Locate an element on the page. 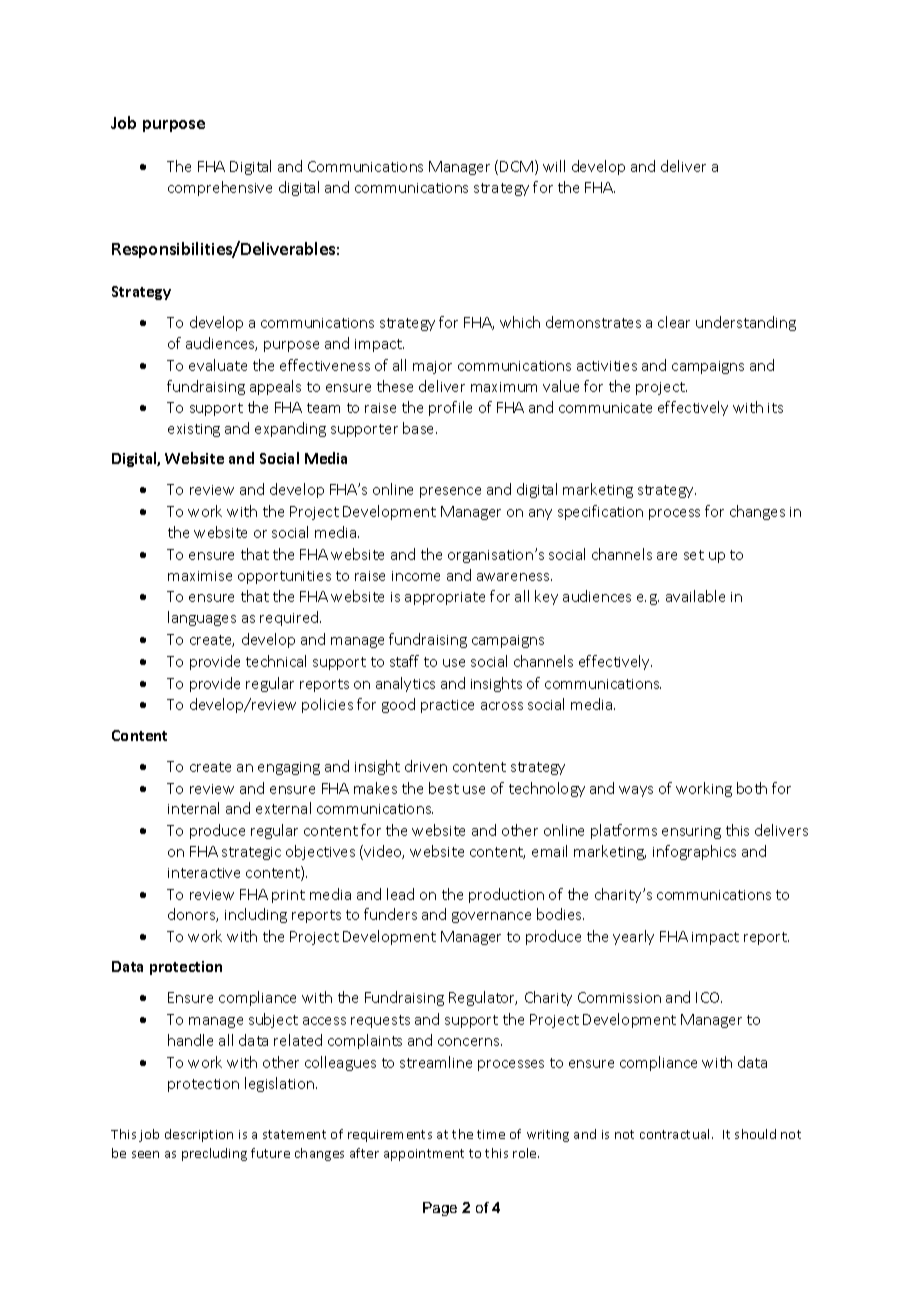 The image size is (924, 1308). including is located at coordinates (256, 915).
